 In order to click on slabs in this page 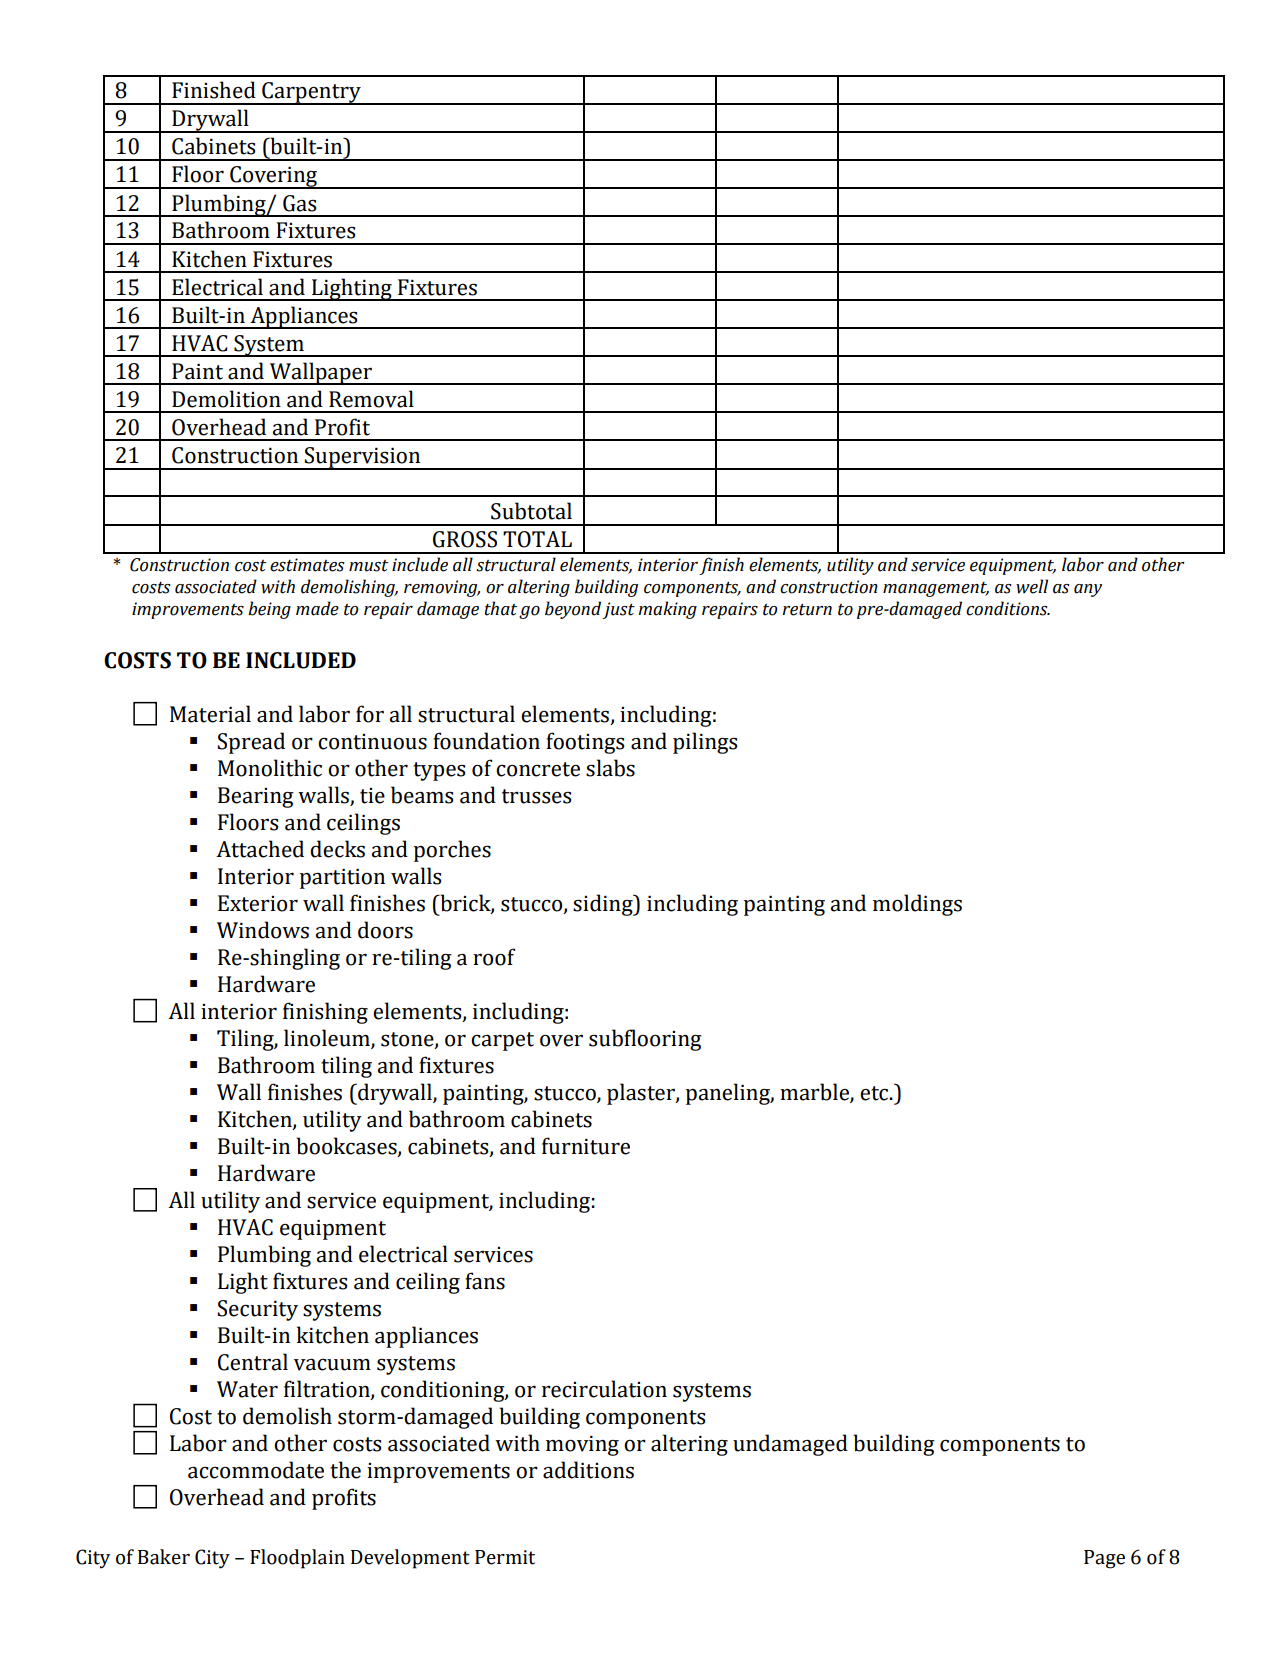, I will do `click(610, 768)`.
